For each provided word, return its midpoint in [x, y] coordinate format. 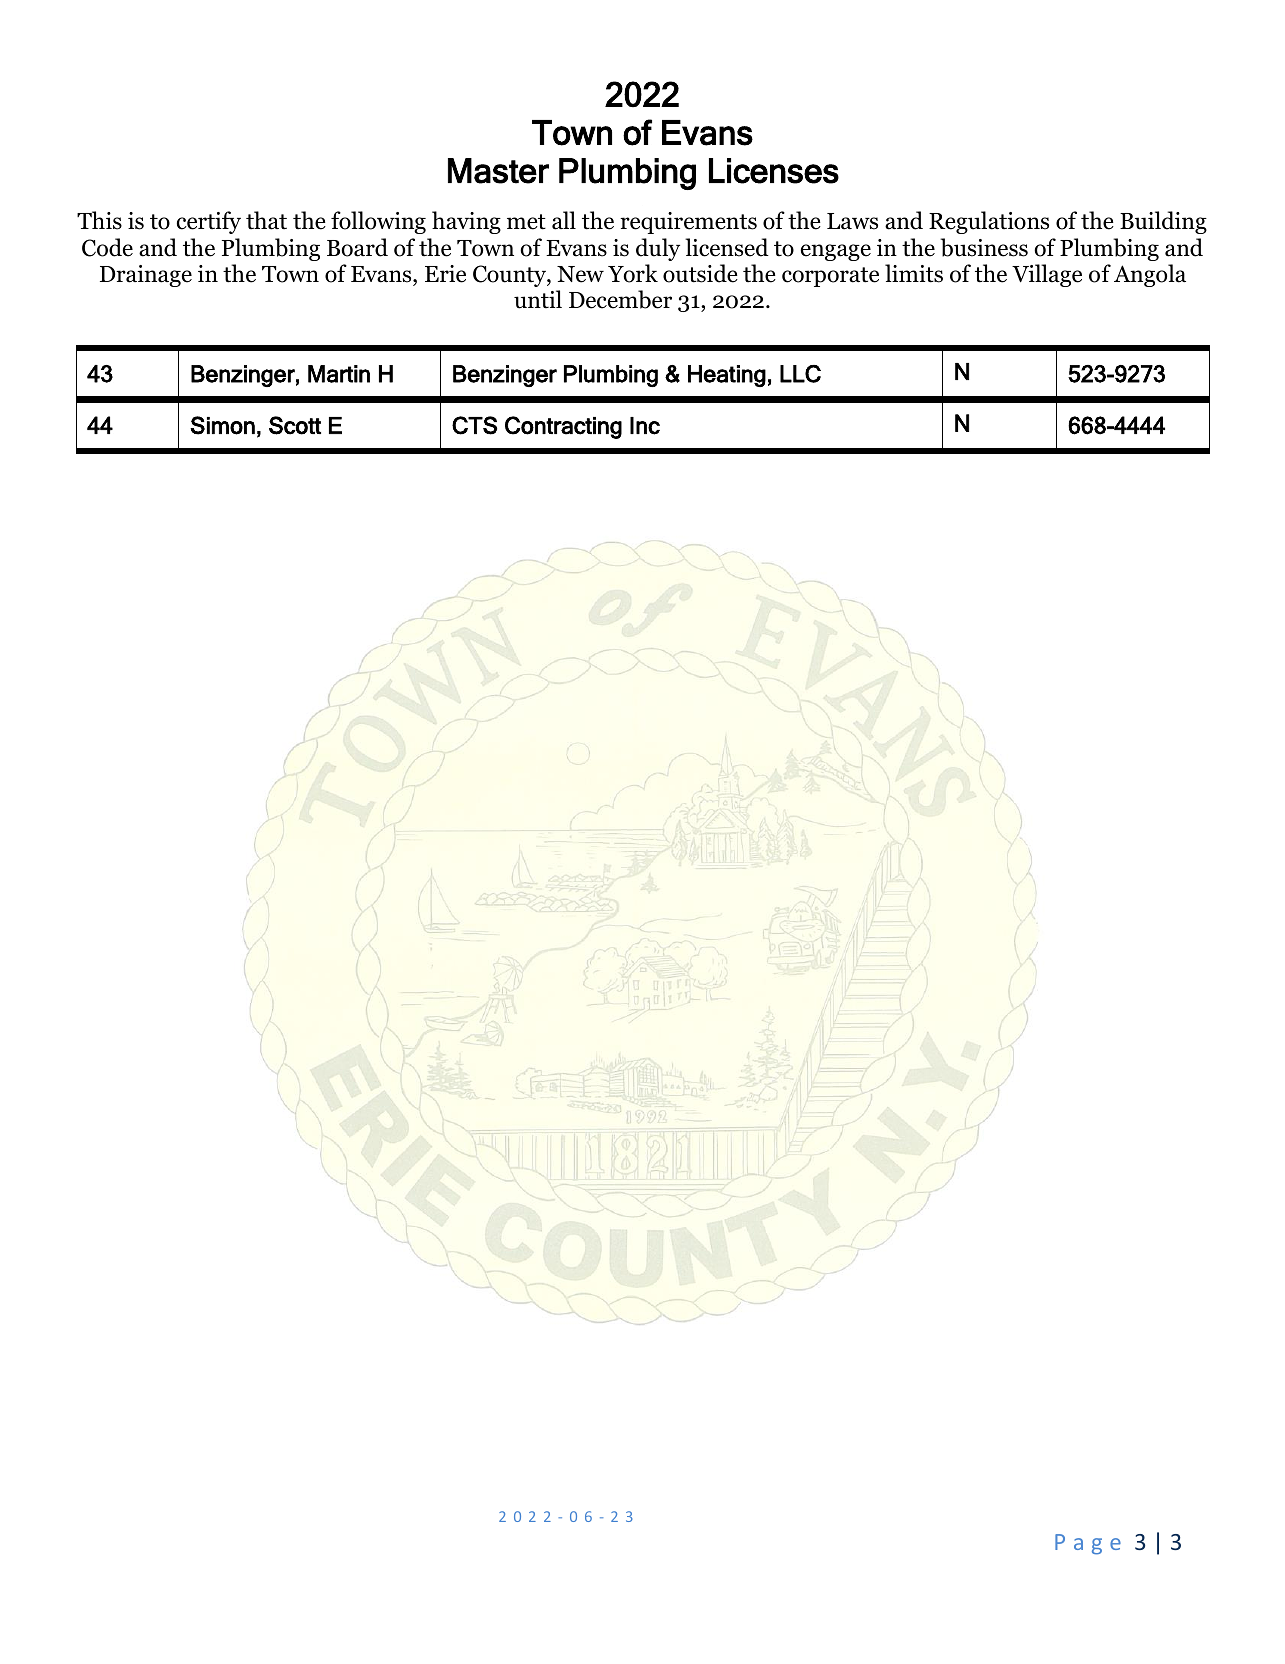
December [620, 299]
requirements [688, 223]
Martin [339, 374]
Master [498, 171]
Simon [222, 425]
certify [209, 222]
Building [1163, 222]
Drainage [146, 276]
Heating [727, 376]
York [633, 273]
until [538, 299]
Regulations [989, 222]
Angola [1150, 275]
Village [1047, 275]
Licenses [774, 171]
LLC [800, 374]
